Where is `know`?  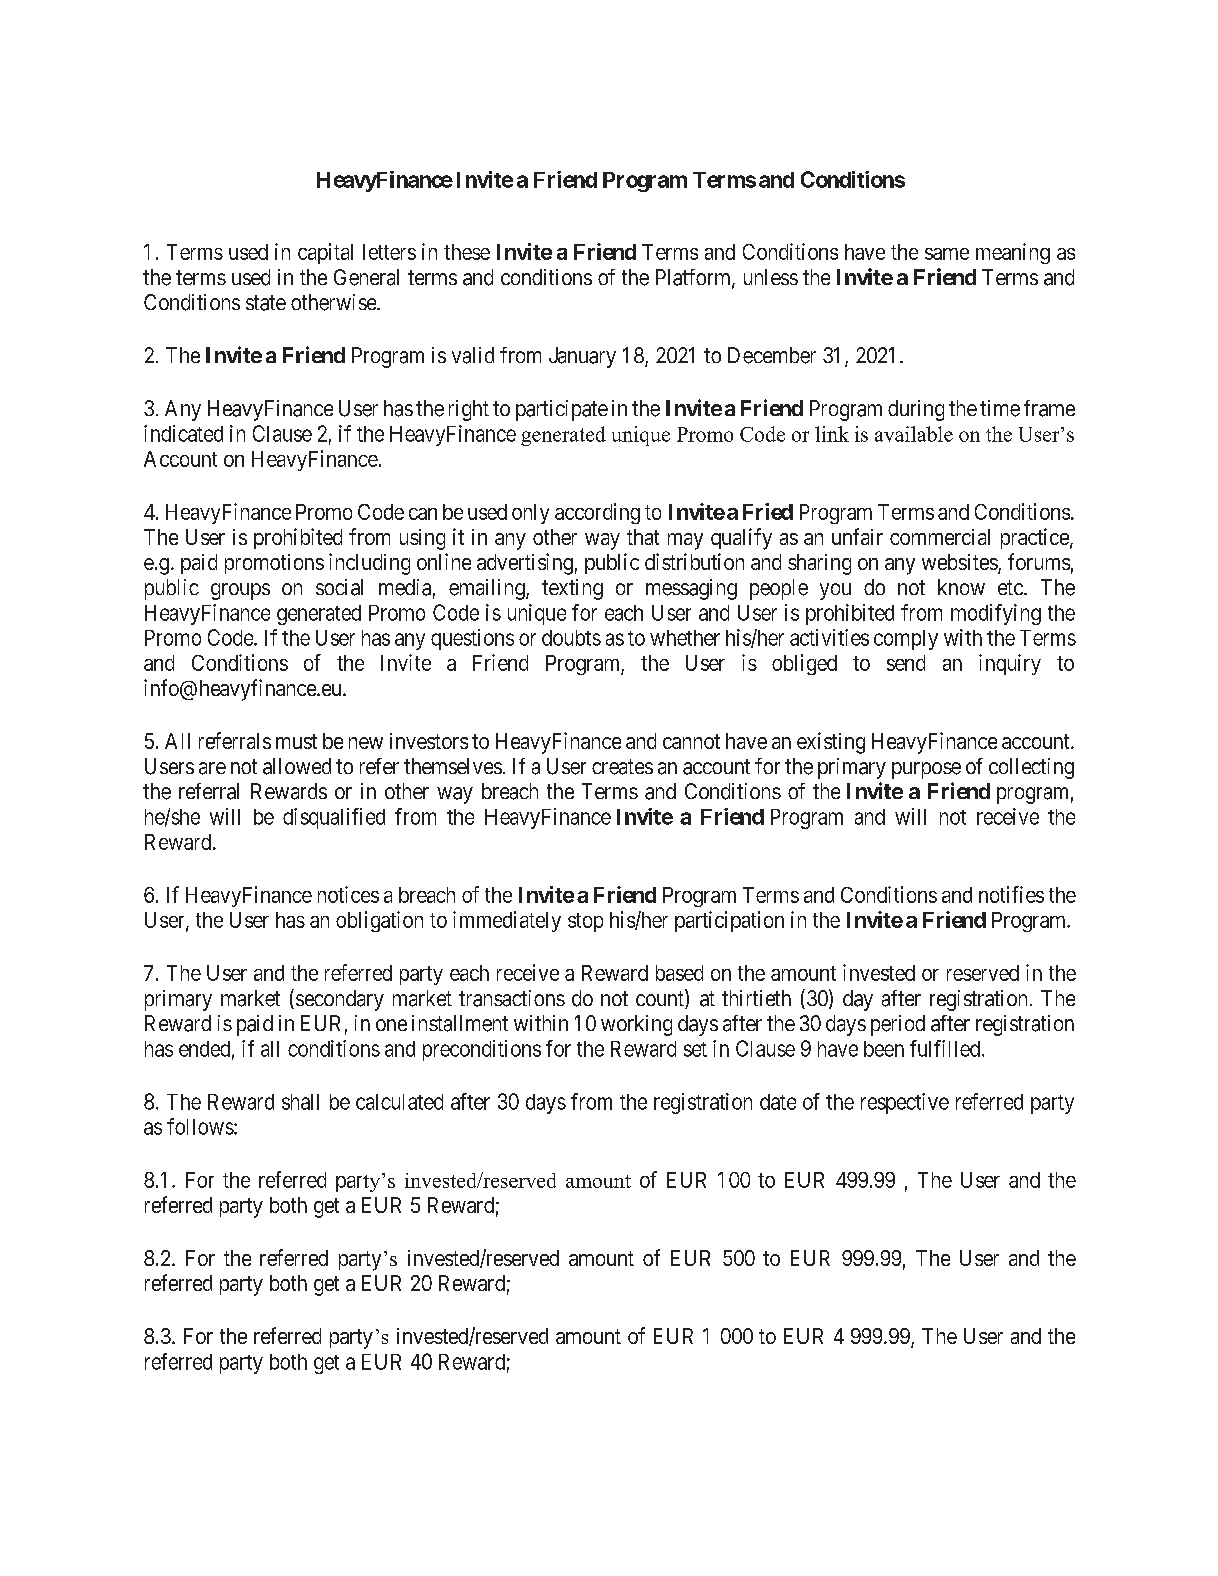
know is located at coordinates (961, 587).
